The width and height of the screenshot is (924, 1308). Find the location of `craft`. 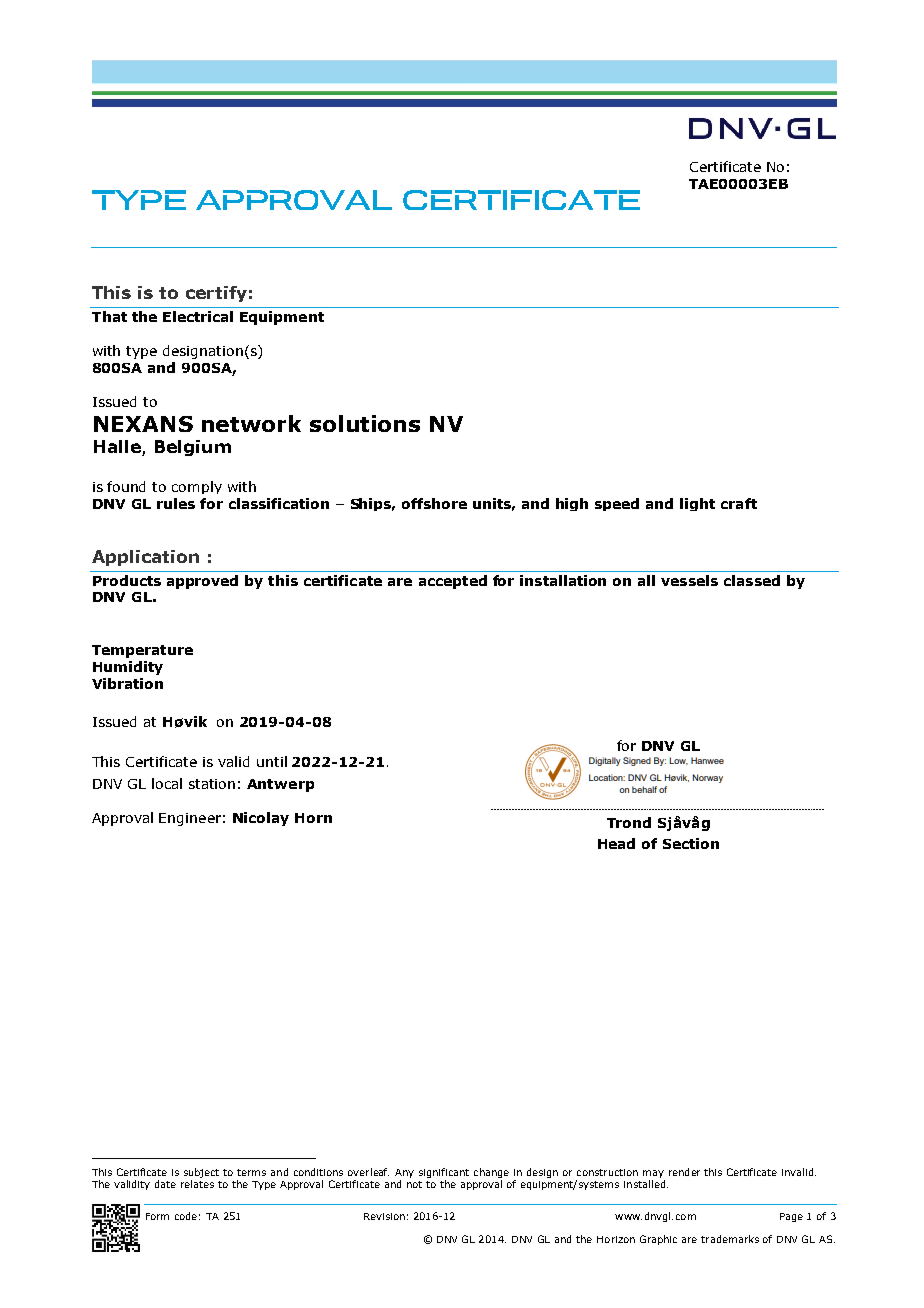

craft is located at coordinates (739, 503).
